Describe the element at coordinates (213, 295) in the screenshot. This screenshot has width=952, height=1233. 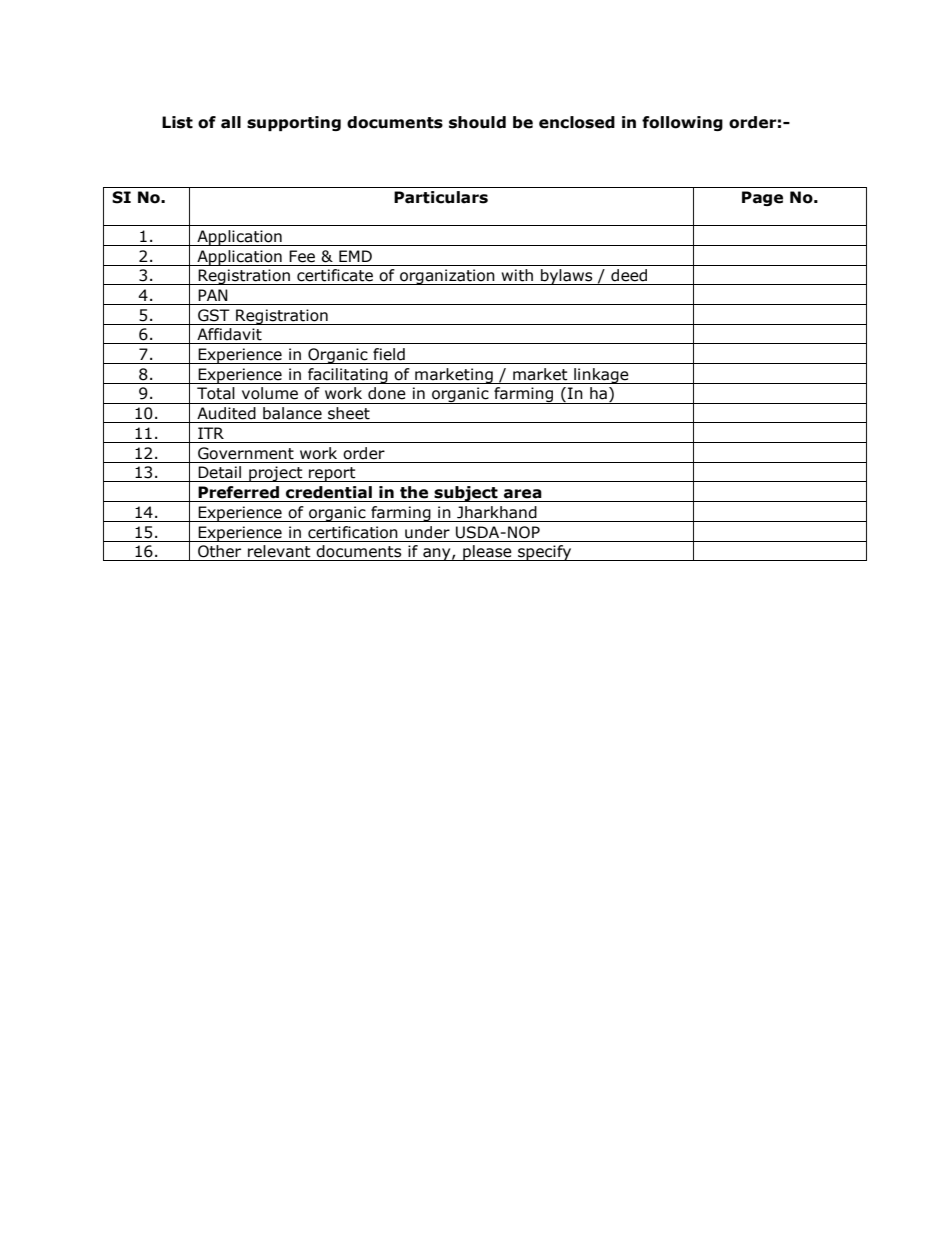
I see `PAN` at that location.
